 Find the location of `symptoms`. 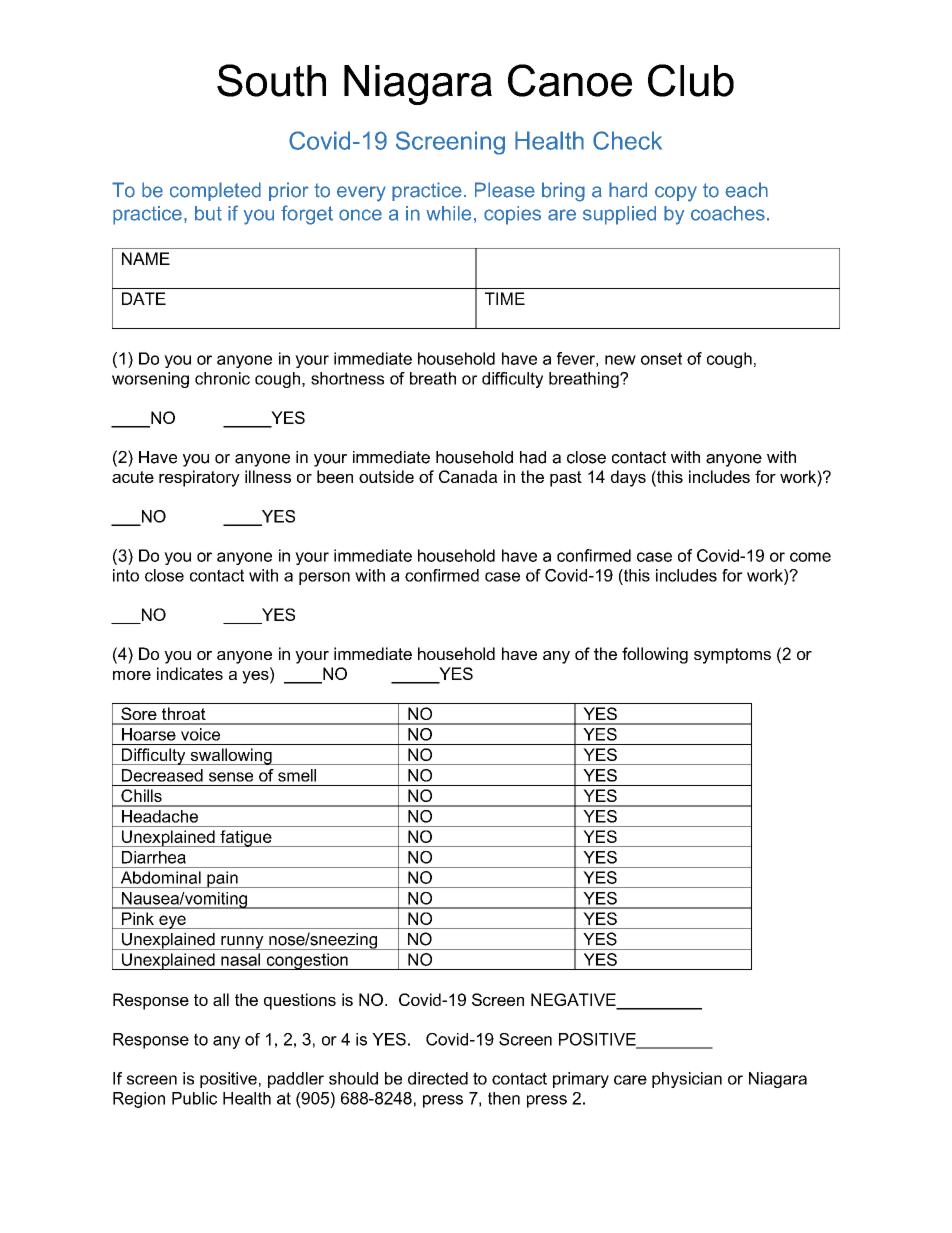

symptoms is located at coordinates (732, 656).
